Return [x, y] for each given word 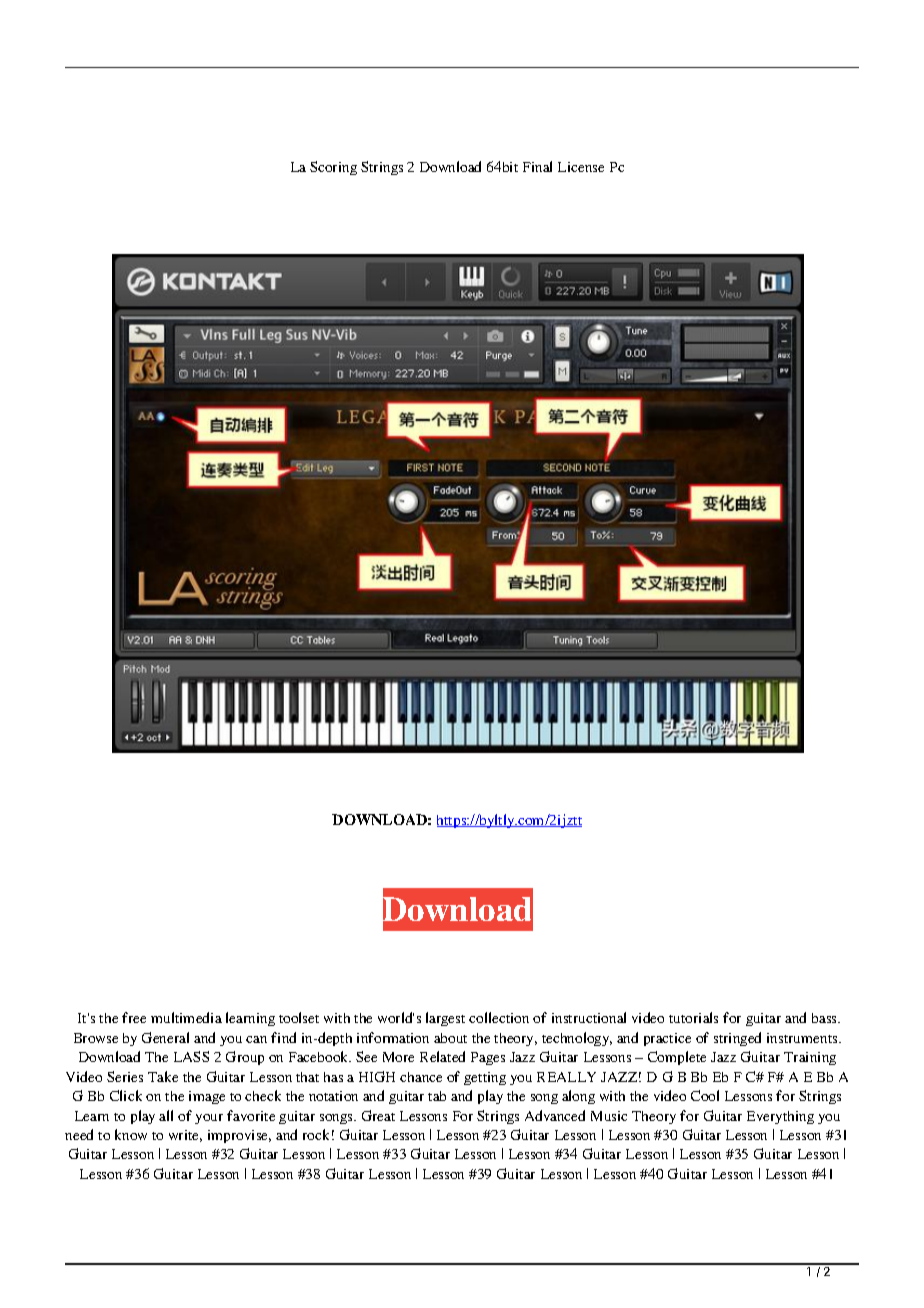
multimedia [186, 1017]
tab [437, 1096]
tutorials [693, 1017]
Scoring [333, 168]
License [581, 167]
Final [537, 166]
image [207, 1097]
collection [499, 1017]
